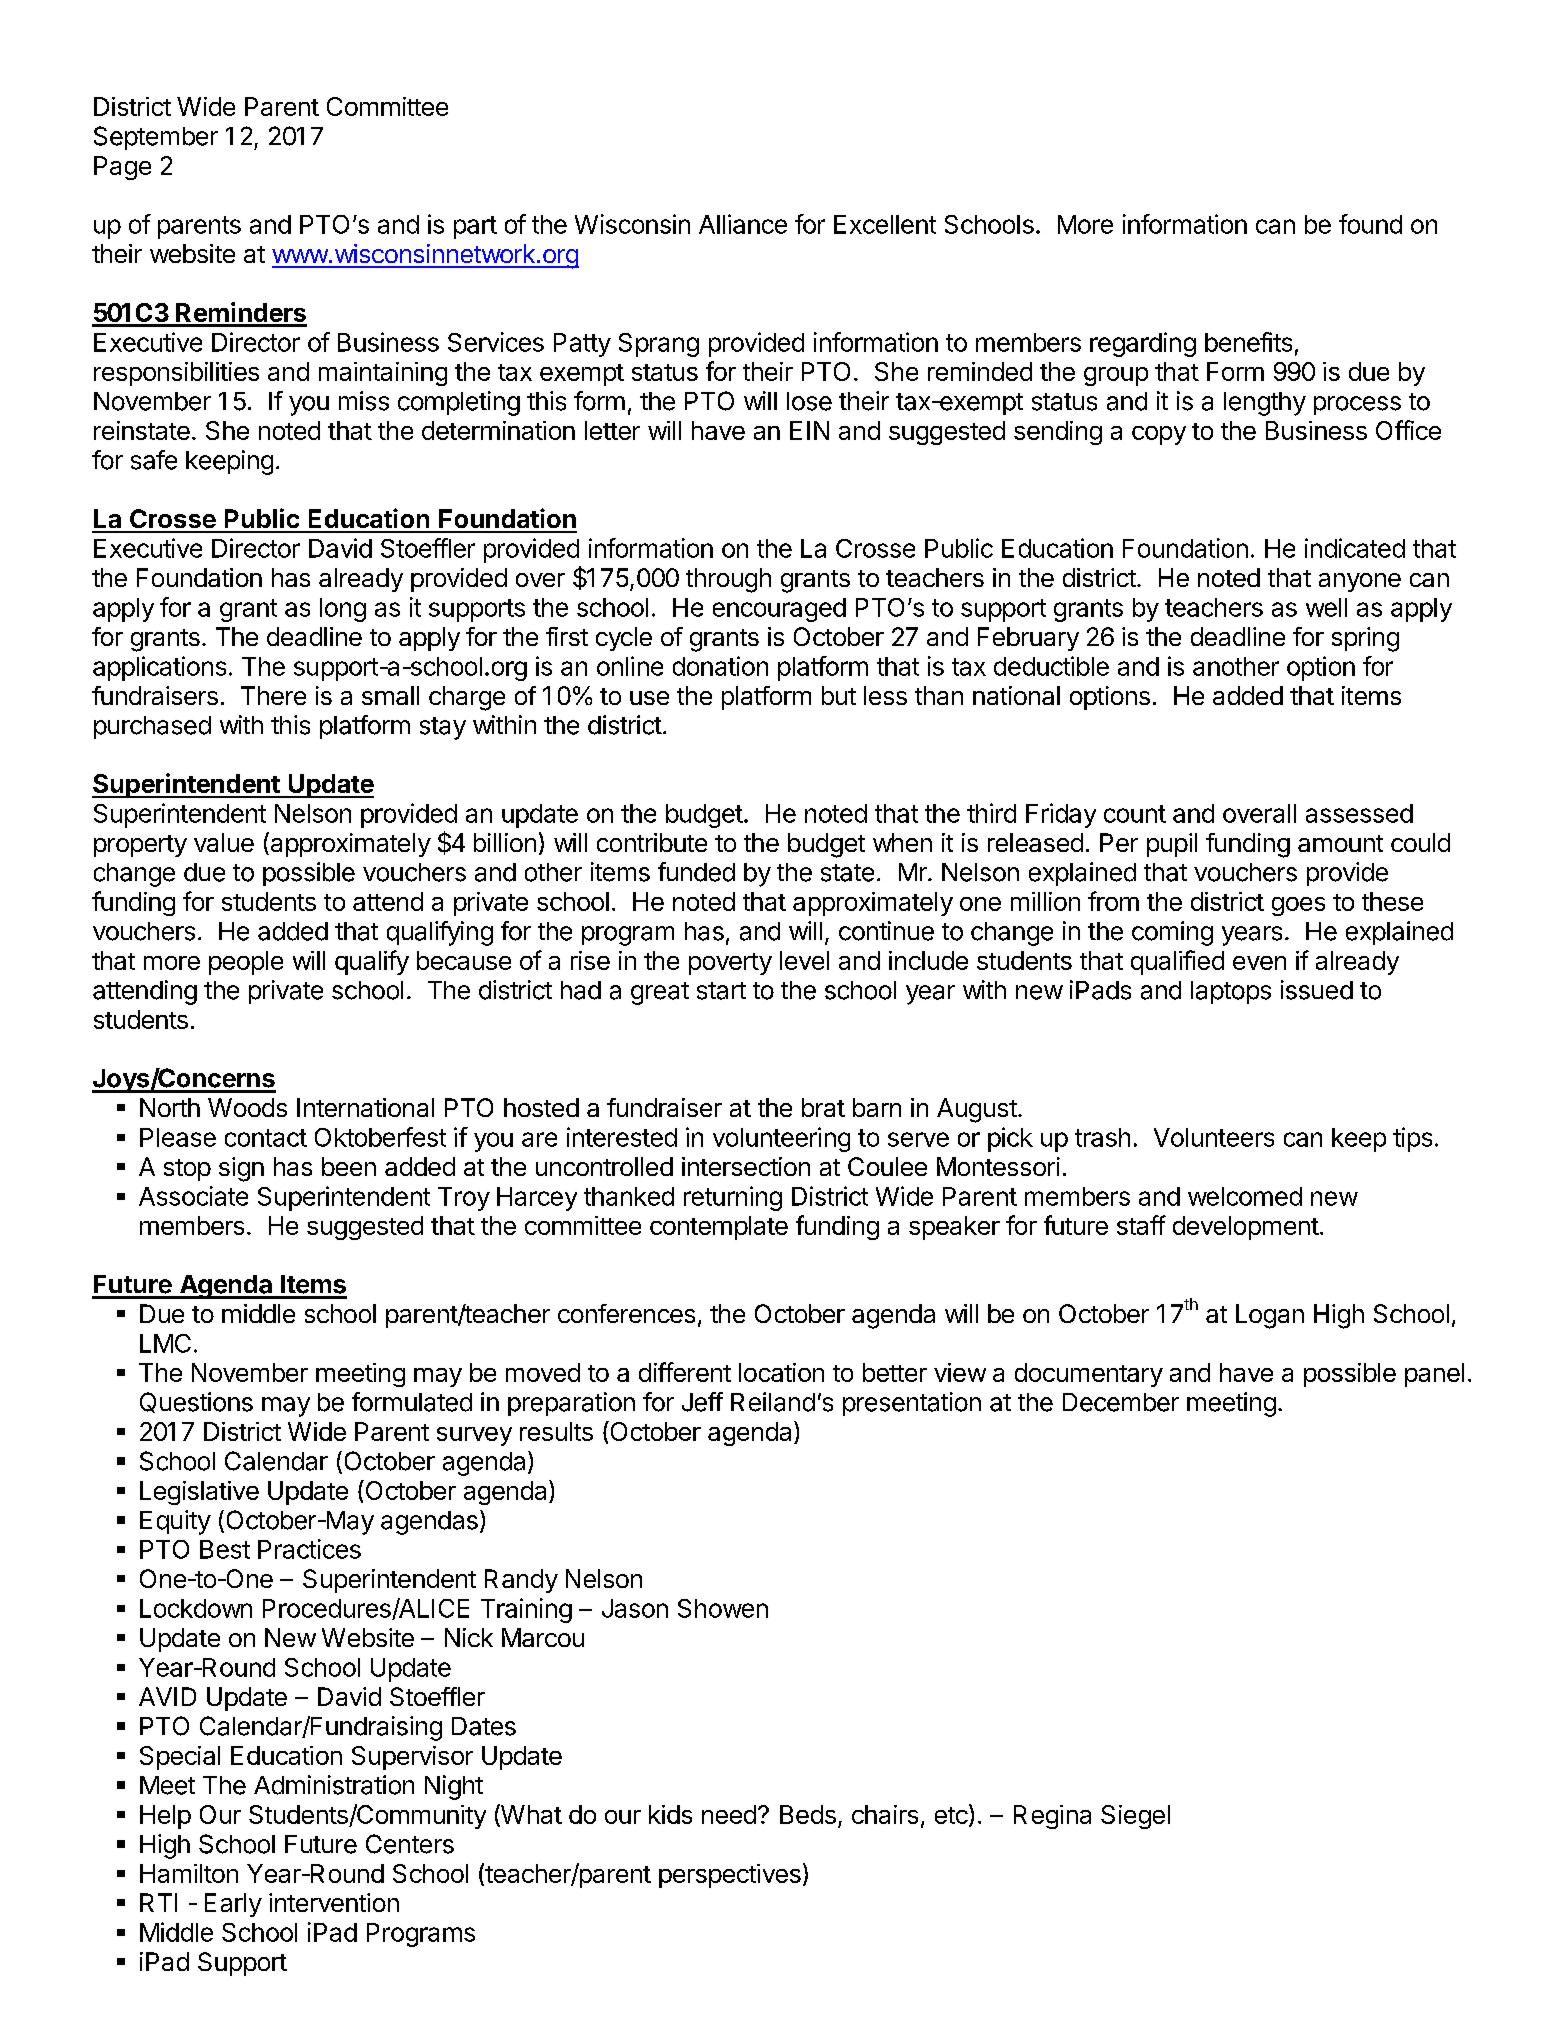 This screenshot has width=1567, height=2028. Describe the element at coordinates (743, 224) in the screenshot. I see `Alliance` at that location.
